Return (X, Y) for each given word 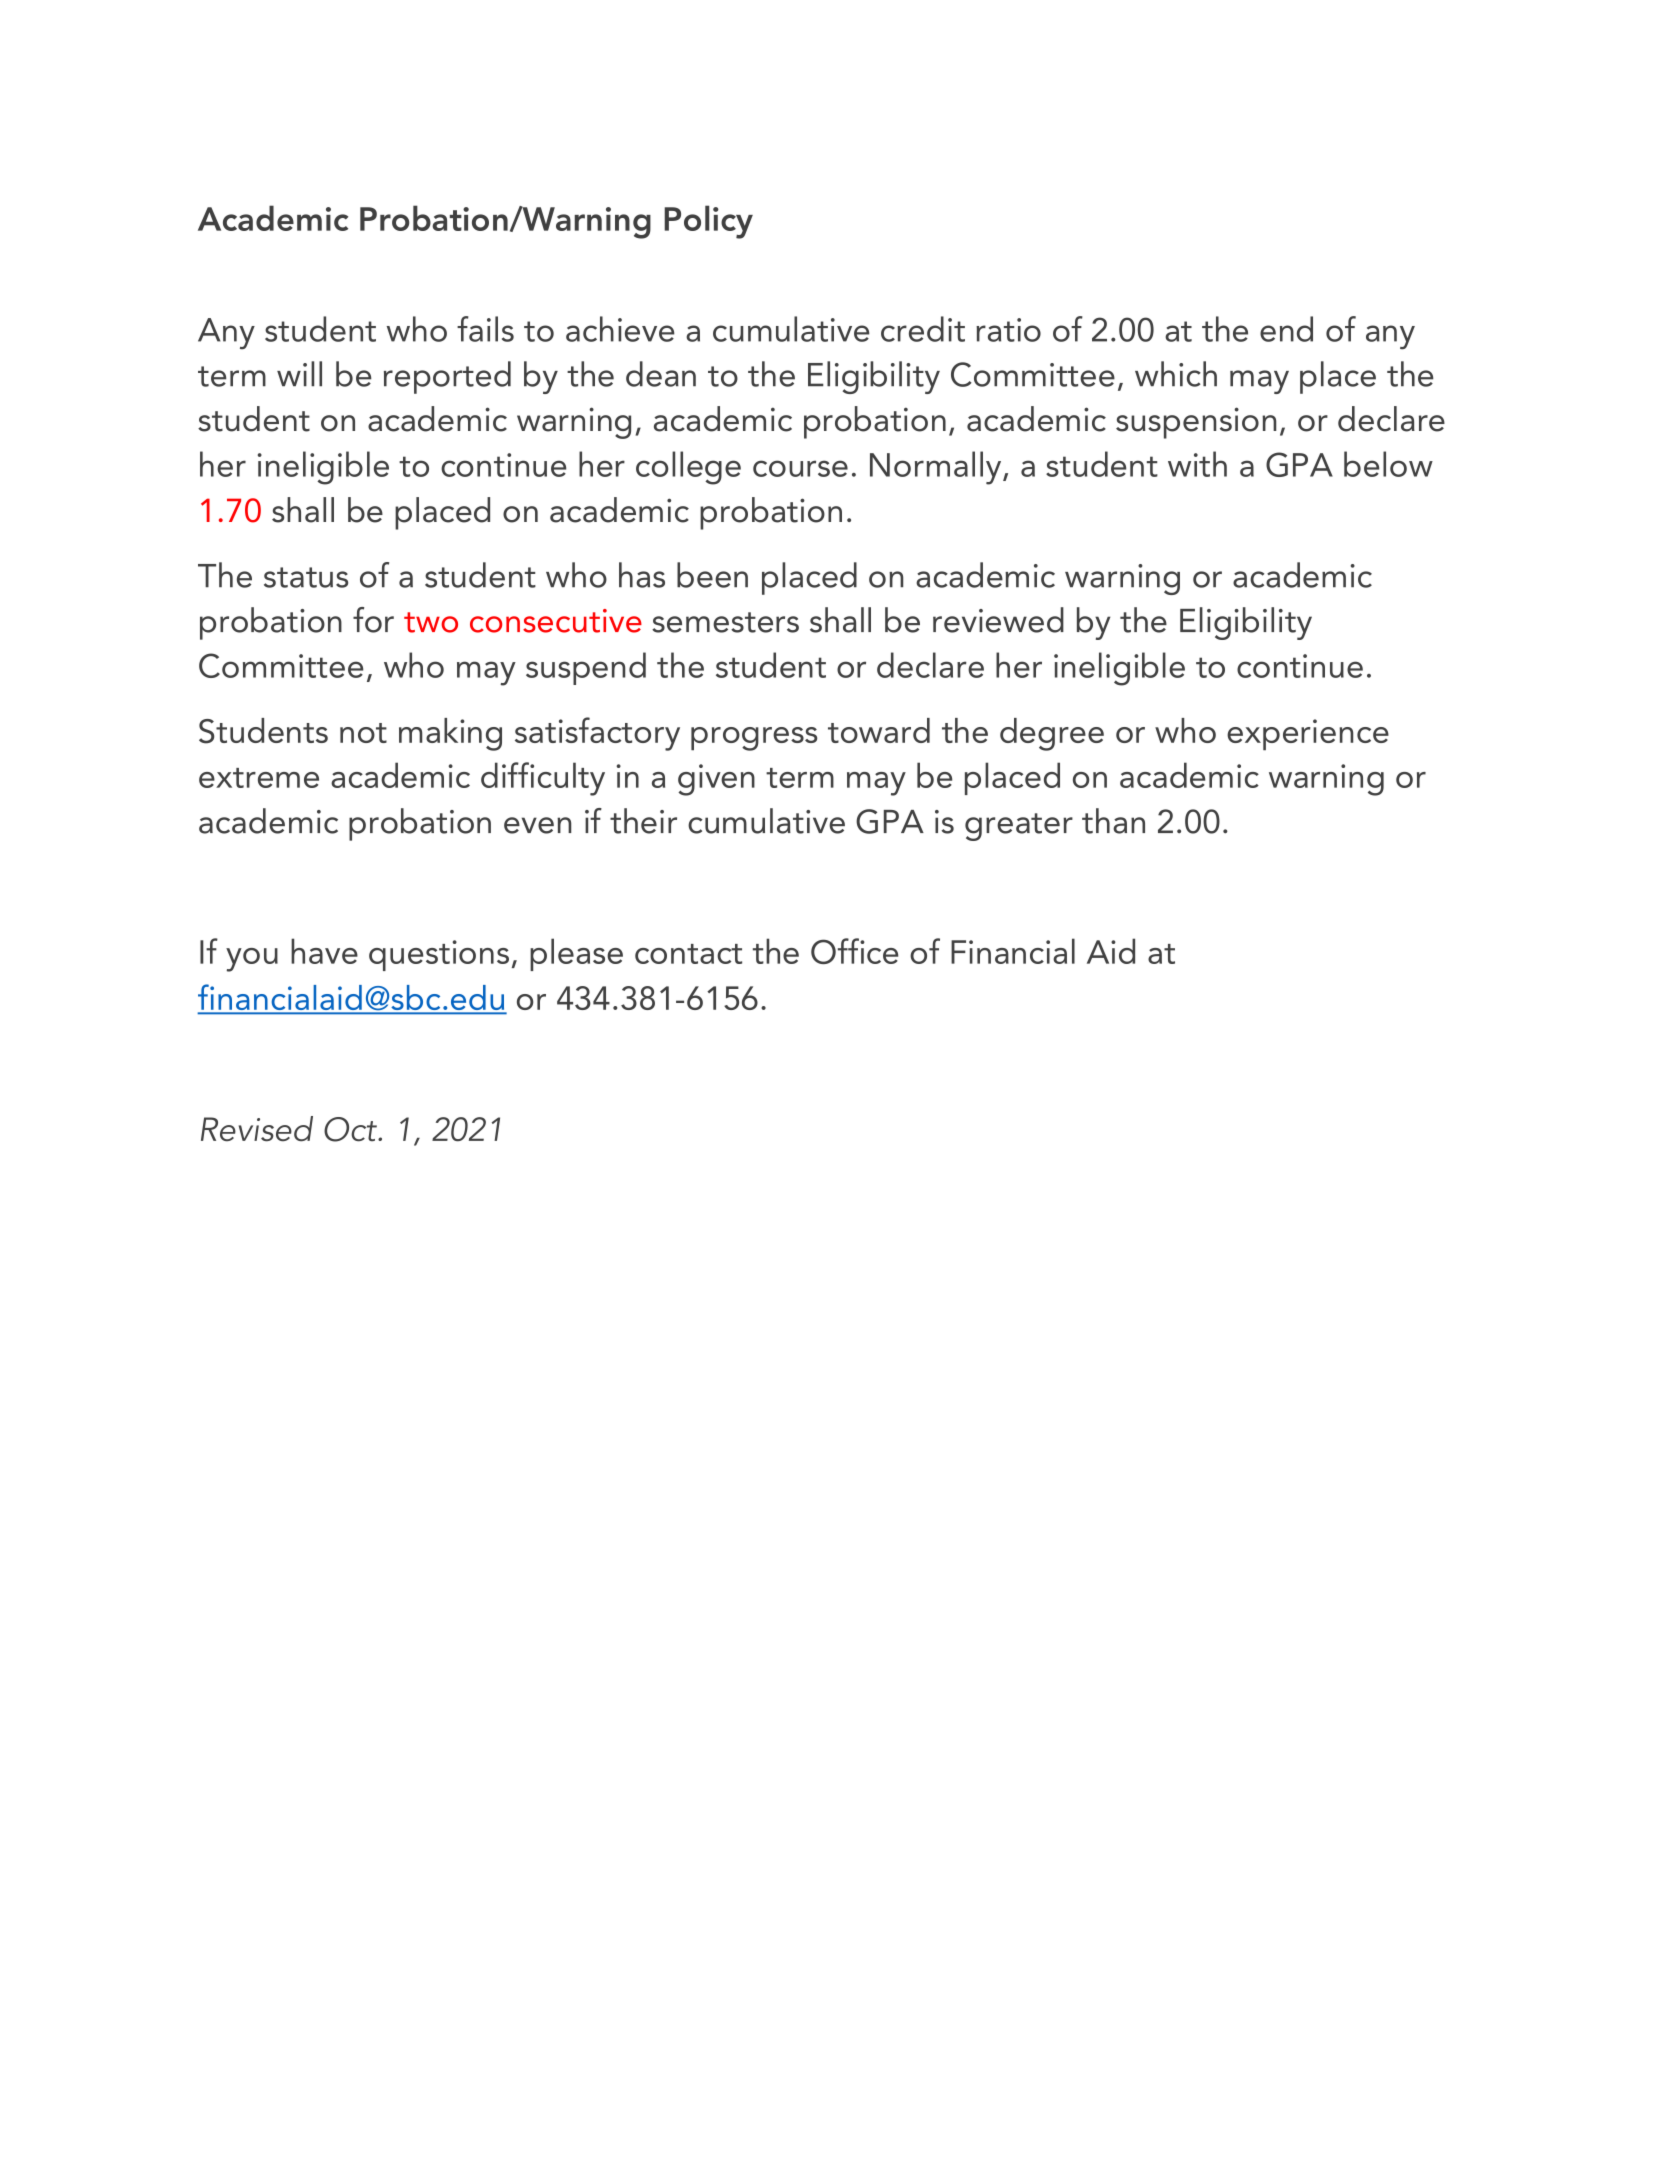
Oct (351, 1129)
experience (1308, 735)
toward (879, 730)
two (431, 622)
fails (485, 329)
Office (854, 951)
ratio (1008, 330)
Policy (708, 222)
